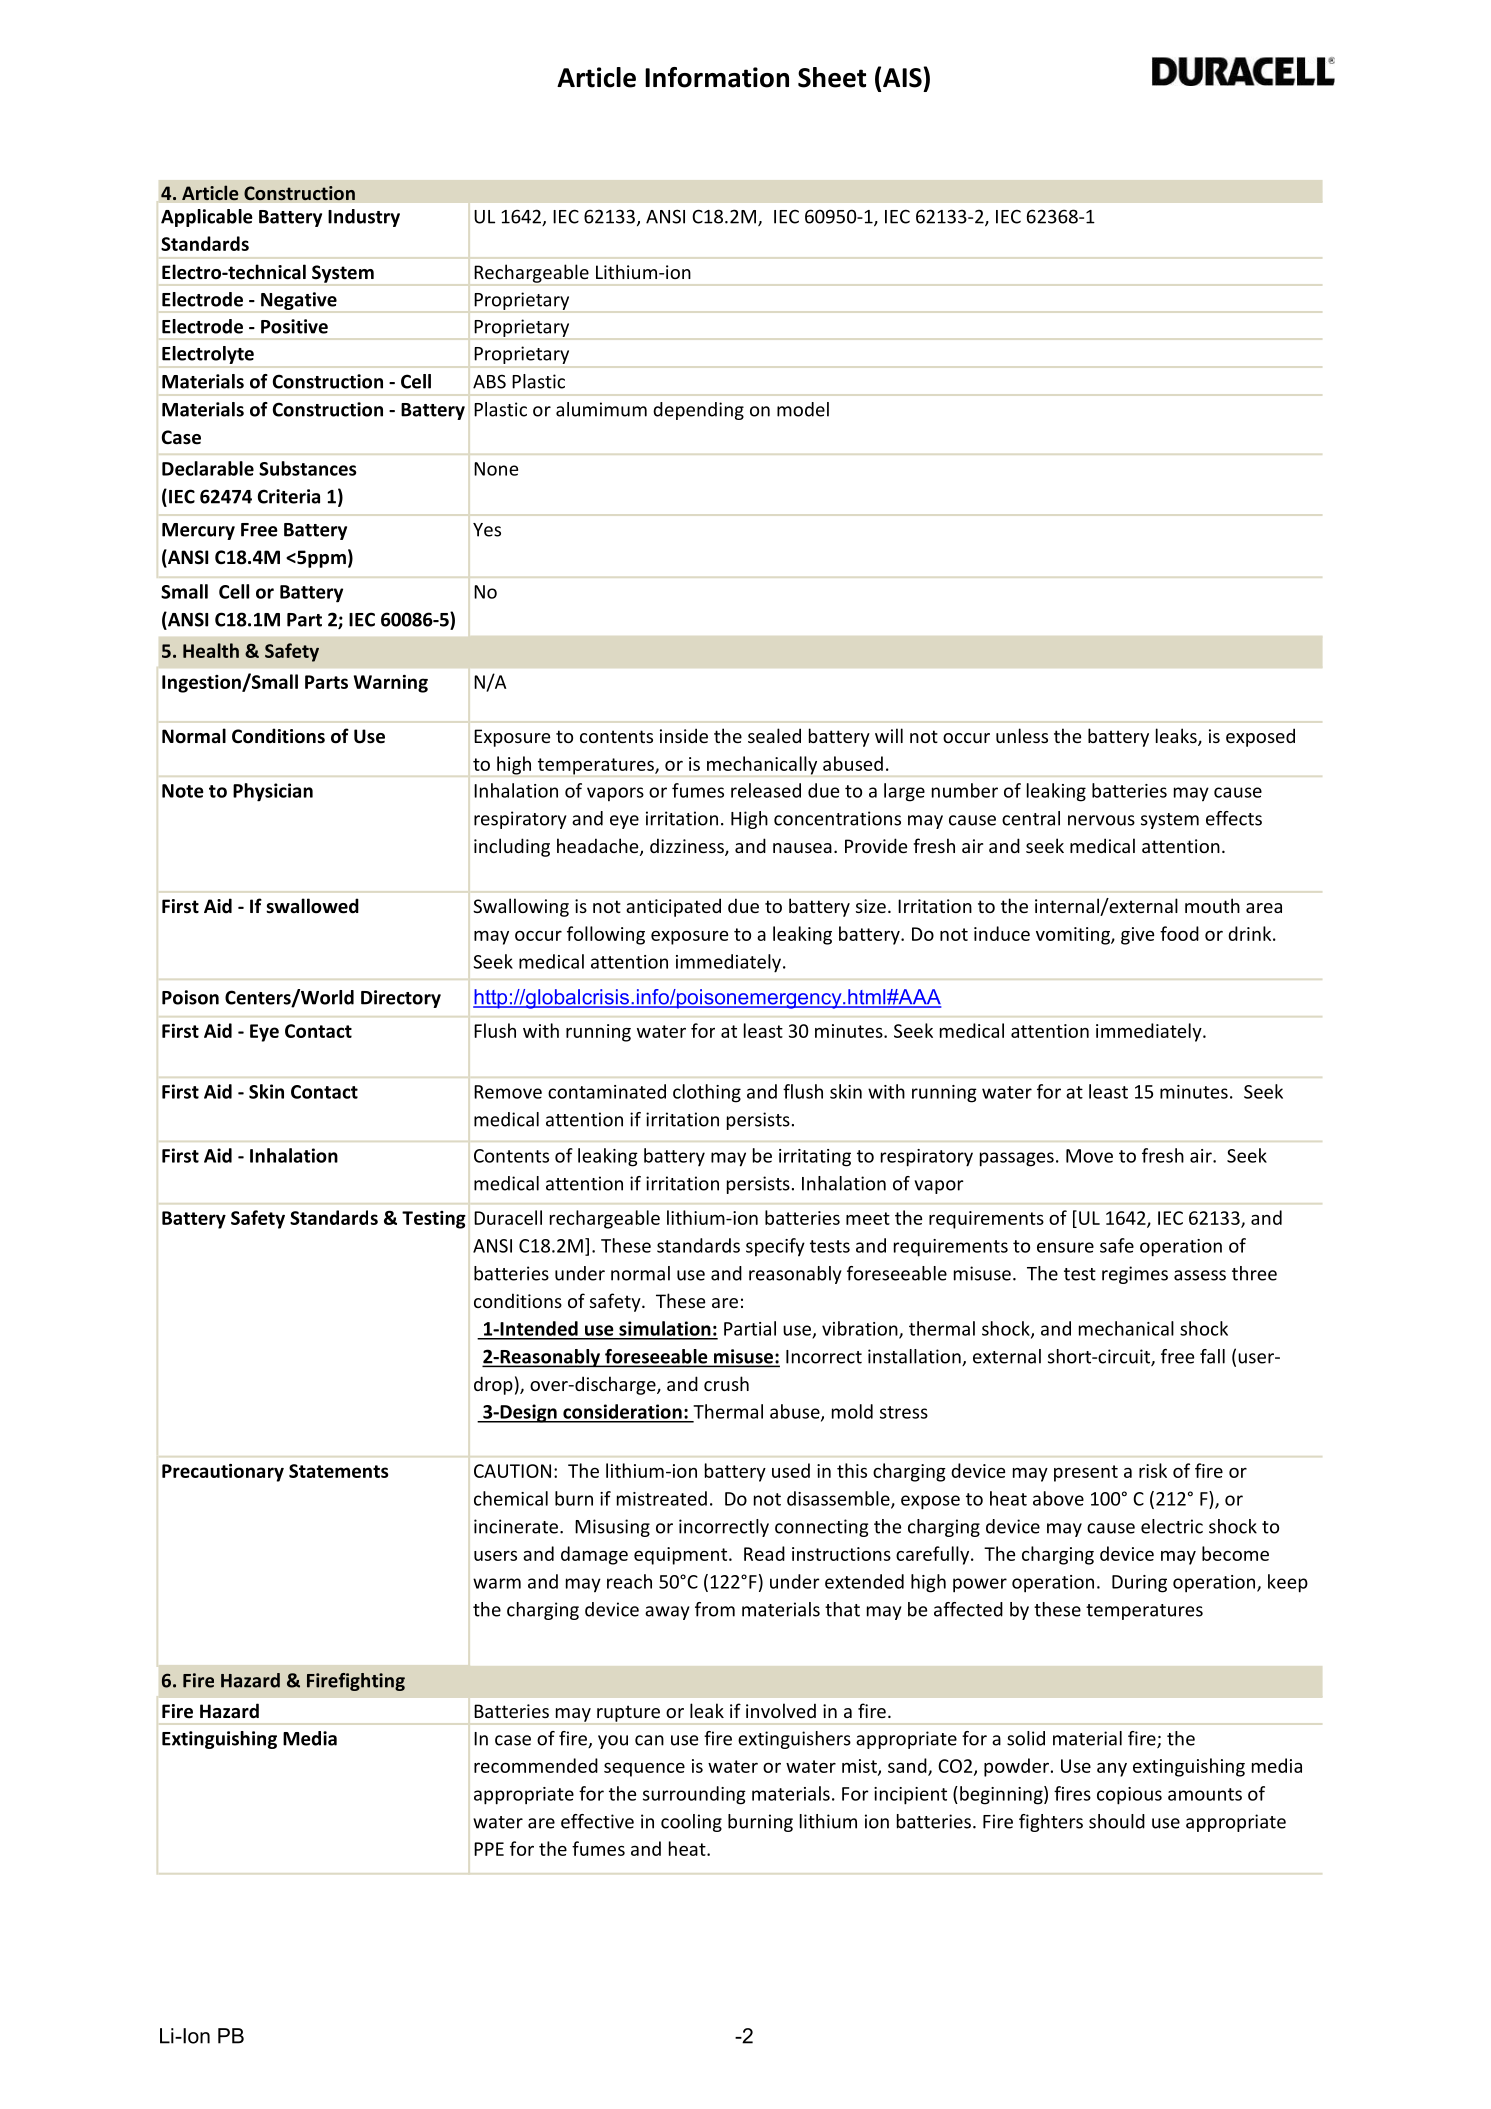 The width and height of the screenshot is (1491, 2109). What do you see at coordinates (364, 218) in the screenshot?
I see `Industry` at bounding box center [364, 218].
